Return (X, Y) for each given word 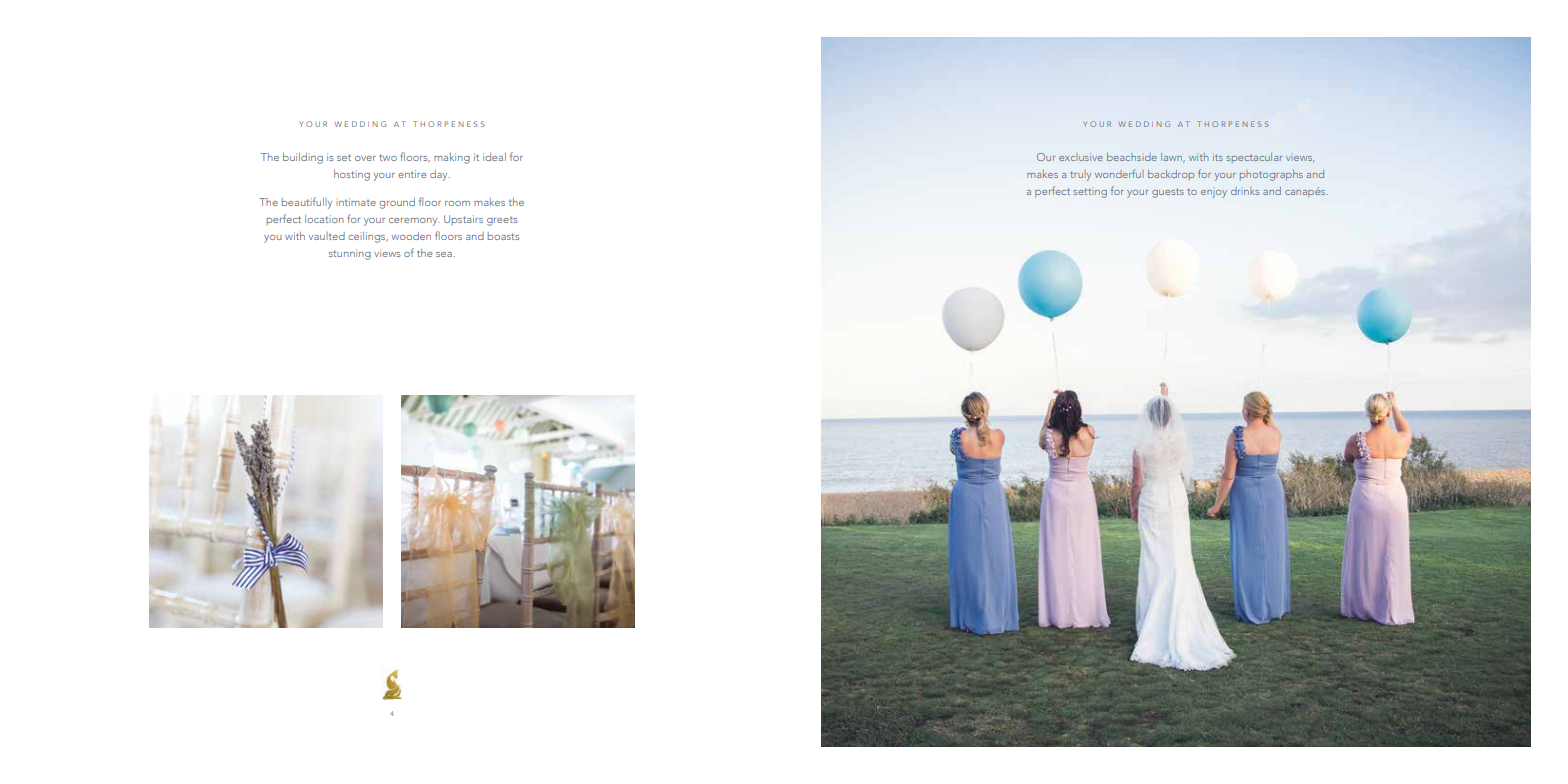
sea (445, 254)
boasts (503, 236)
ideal (494, 157)
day (440, 175)
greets (502, 221)
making (452, 158)
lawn (1173, 157)
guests (1168, 193)
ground (397, 203)
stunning (350, 254)
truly (1080, 175)
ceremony (414, 222)
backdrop (1171, 175)
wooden (411, 236)
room (457, 203)
